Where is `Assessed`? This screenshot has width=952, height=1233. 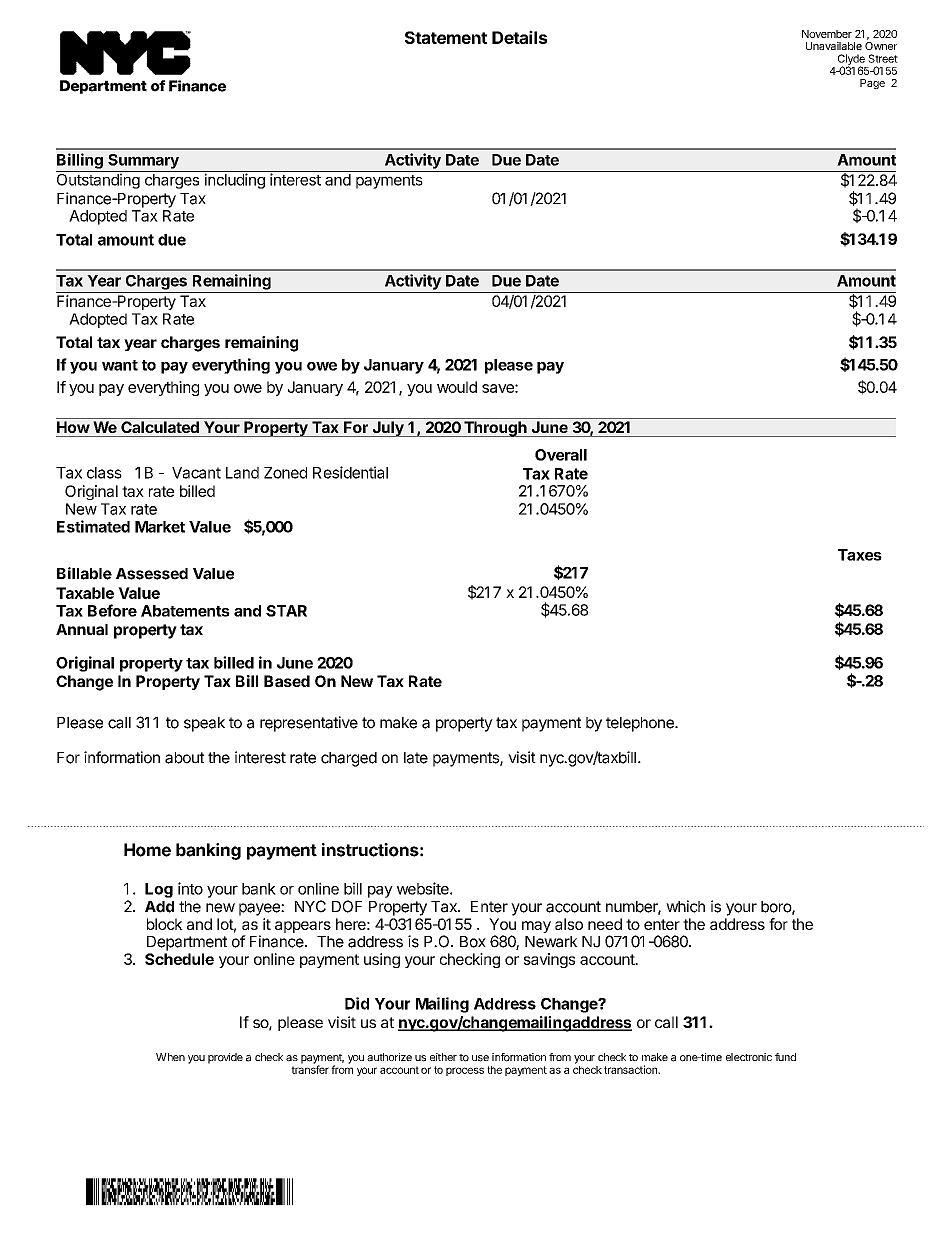
Assessed is located at coordinates (152, 574).
